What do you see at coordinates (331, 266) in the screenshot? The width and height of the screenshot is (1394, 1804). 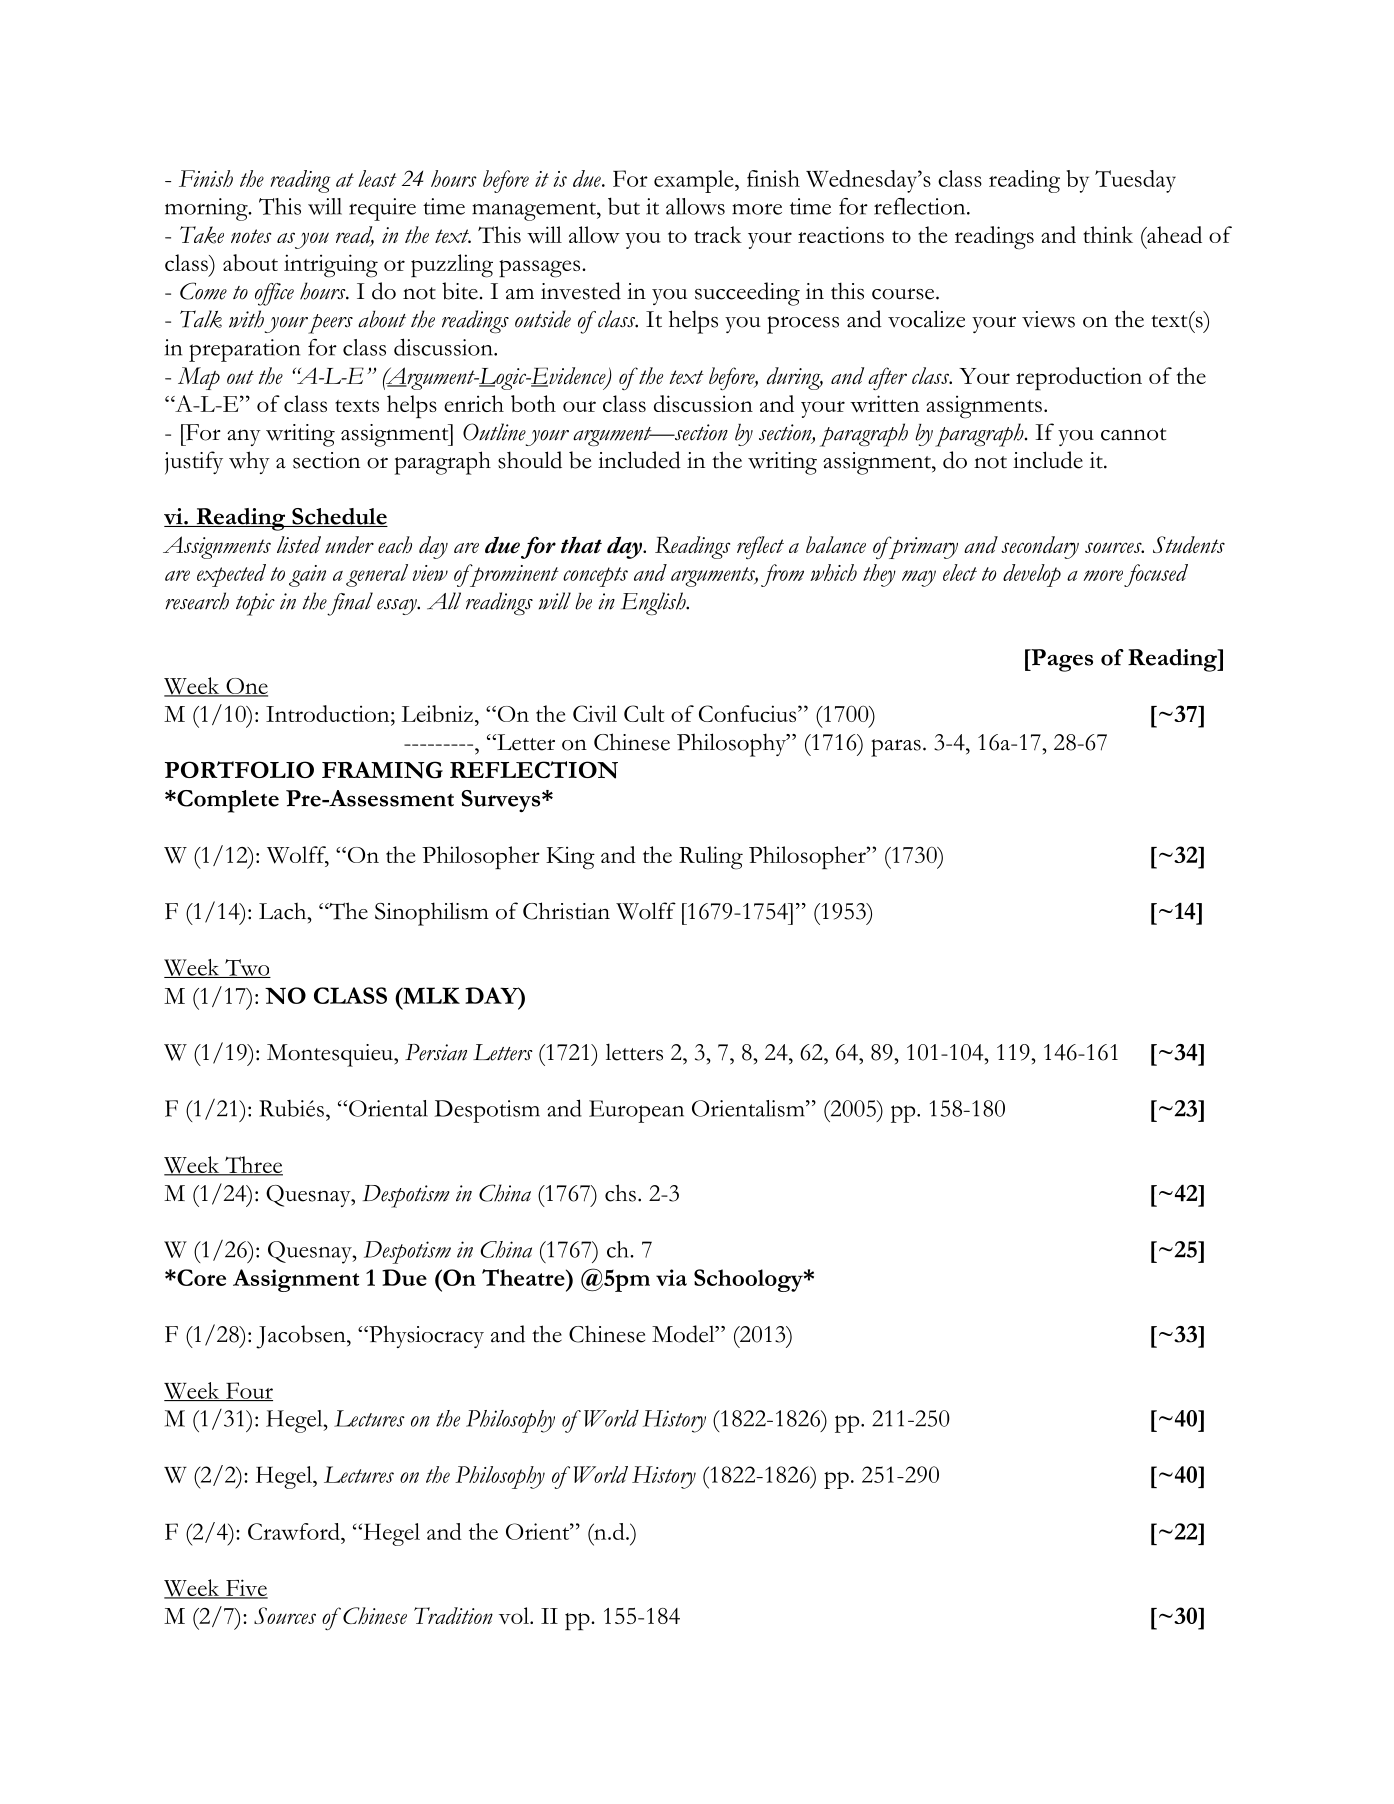 I see `intriguing` at bounding box center [331, 266].
